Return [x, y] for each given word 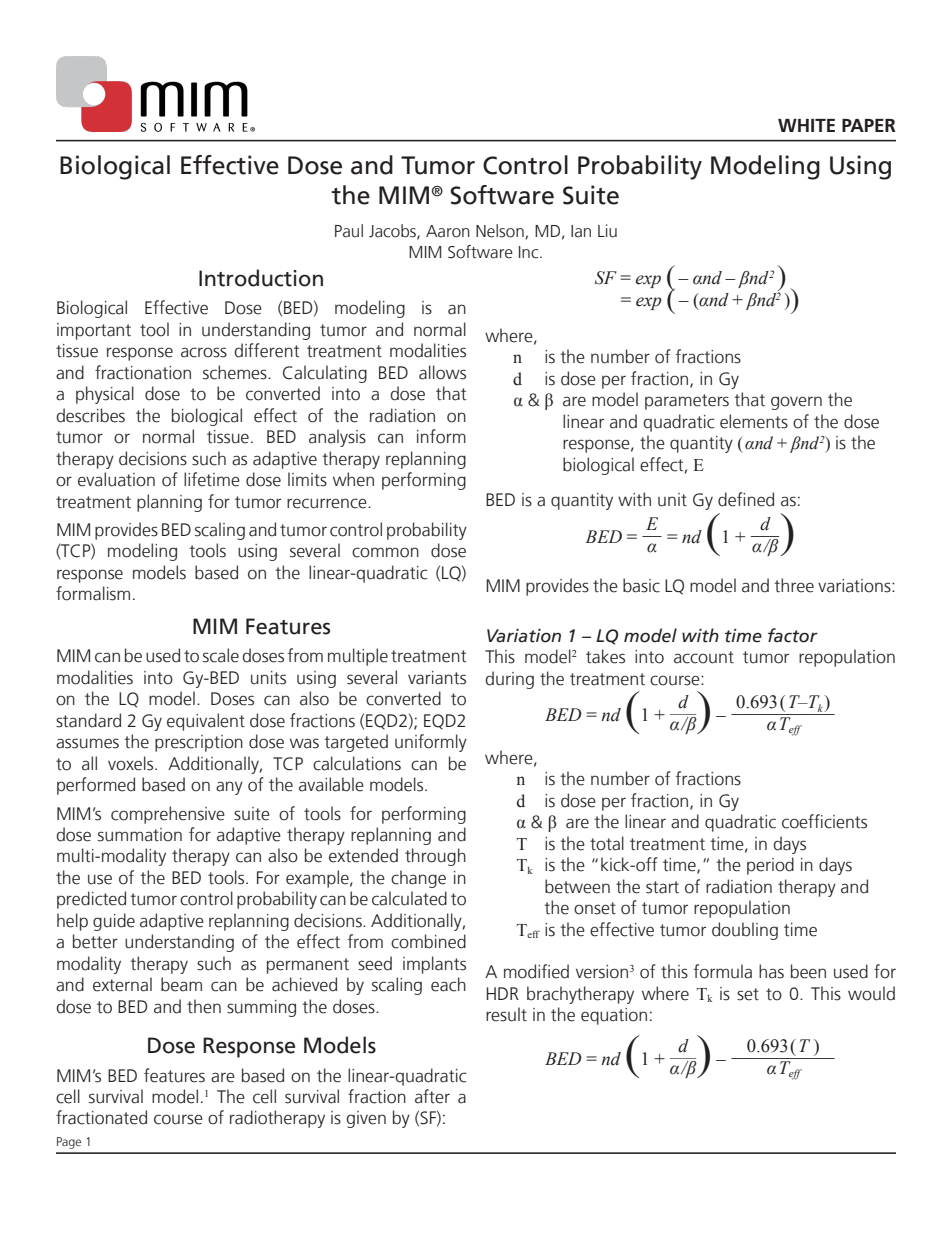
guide [114, 922]
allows [442, 372]
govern [796, 403]
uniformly [431, 743]
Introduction [261, 278]
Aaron [448, 231]
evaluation [116, 479]
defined [746, 499]
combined [428, 941]
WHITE [806, 125]
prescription [199, 743]
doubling [745, 931]
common [385, 552]
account [704, 657]
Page [69, 1143]
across [204, 352]
